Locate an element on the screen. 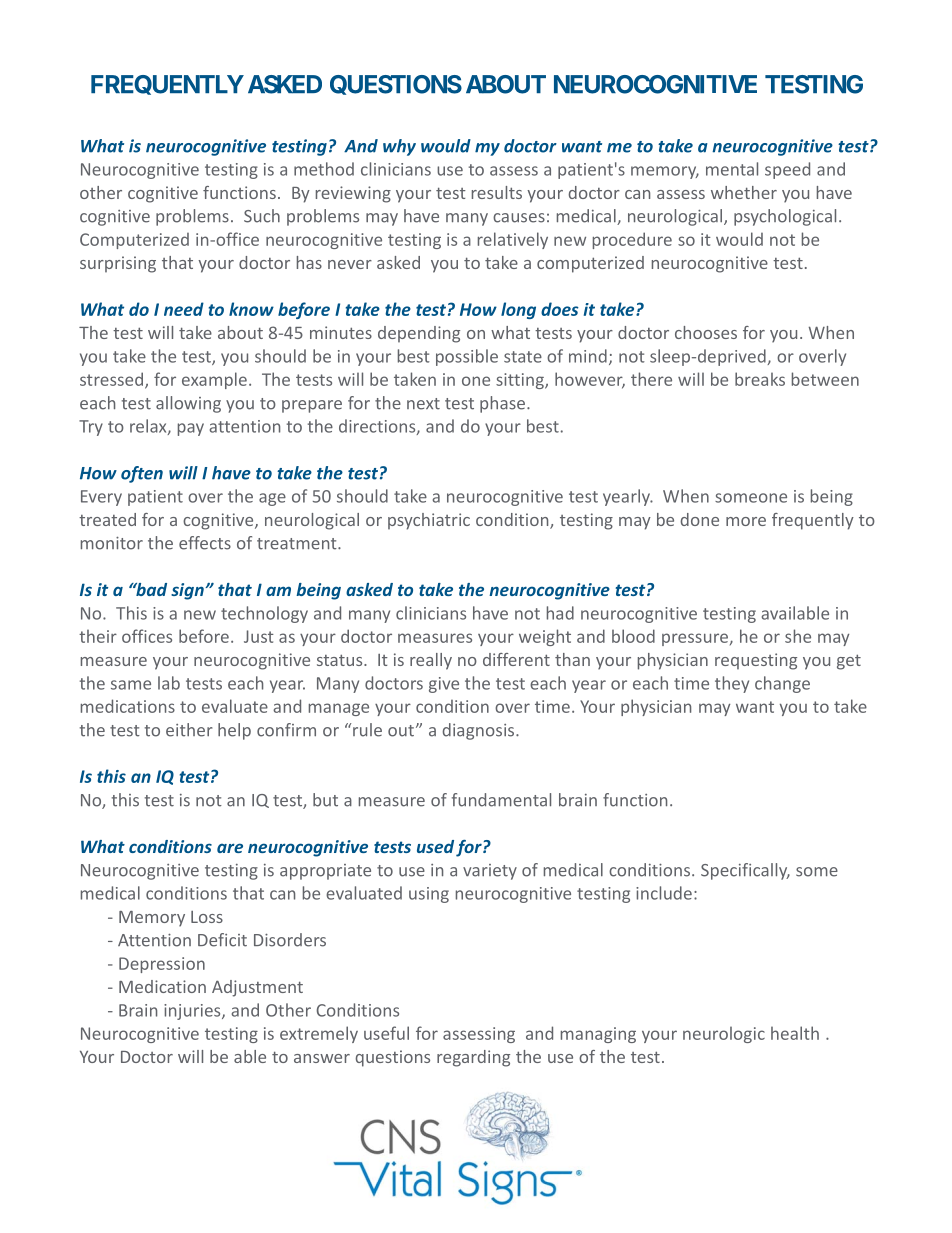 Image resolution: width=952 pixels, height=1233 pixels. speed is located at coordinates (787, 170).
